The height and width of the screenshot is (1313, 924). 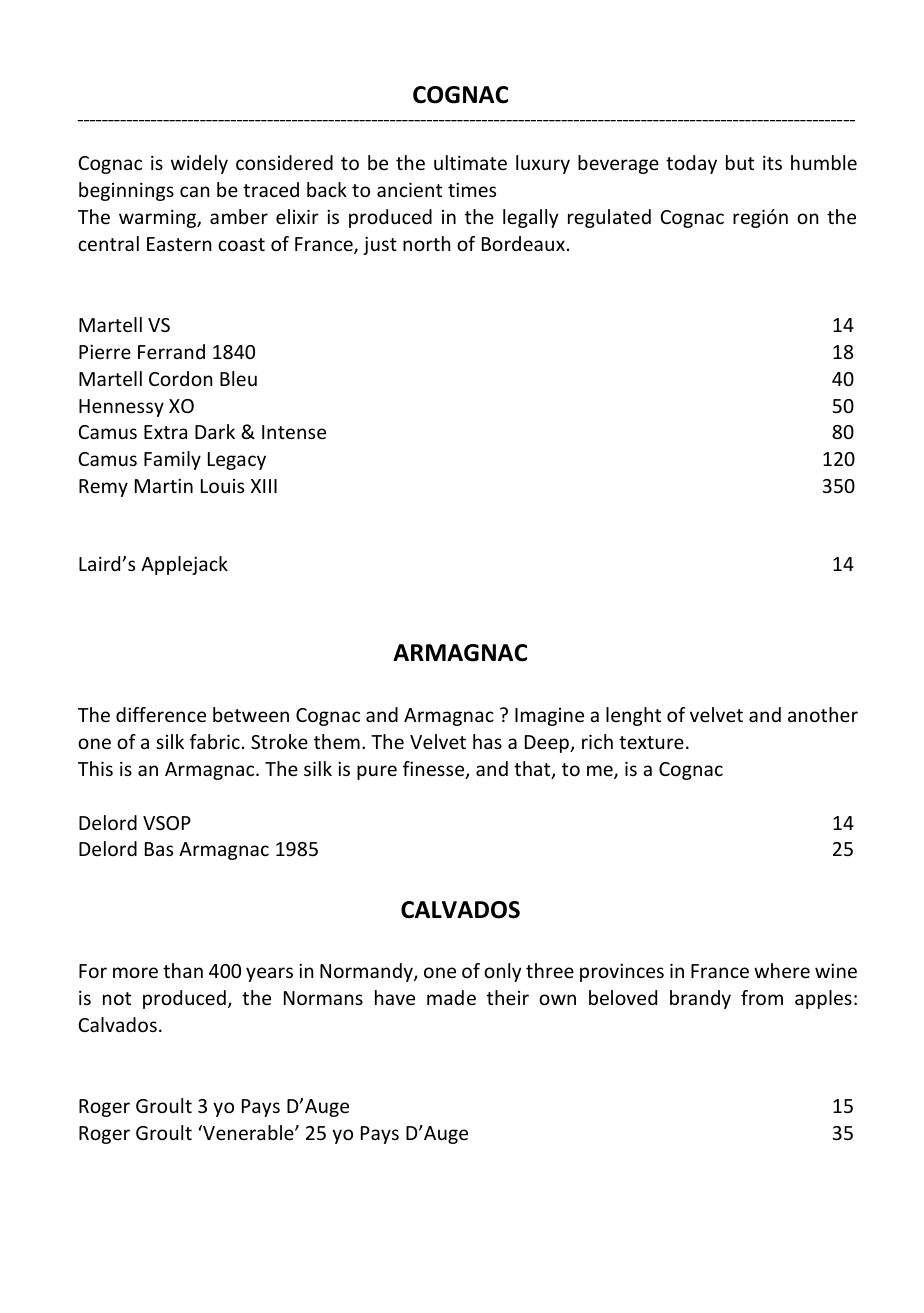 What do you see at coordinates (194, 191) in the screenshot?
I see `can` at bounding box center [194, 191].
